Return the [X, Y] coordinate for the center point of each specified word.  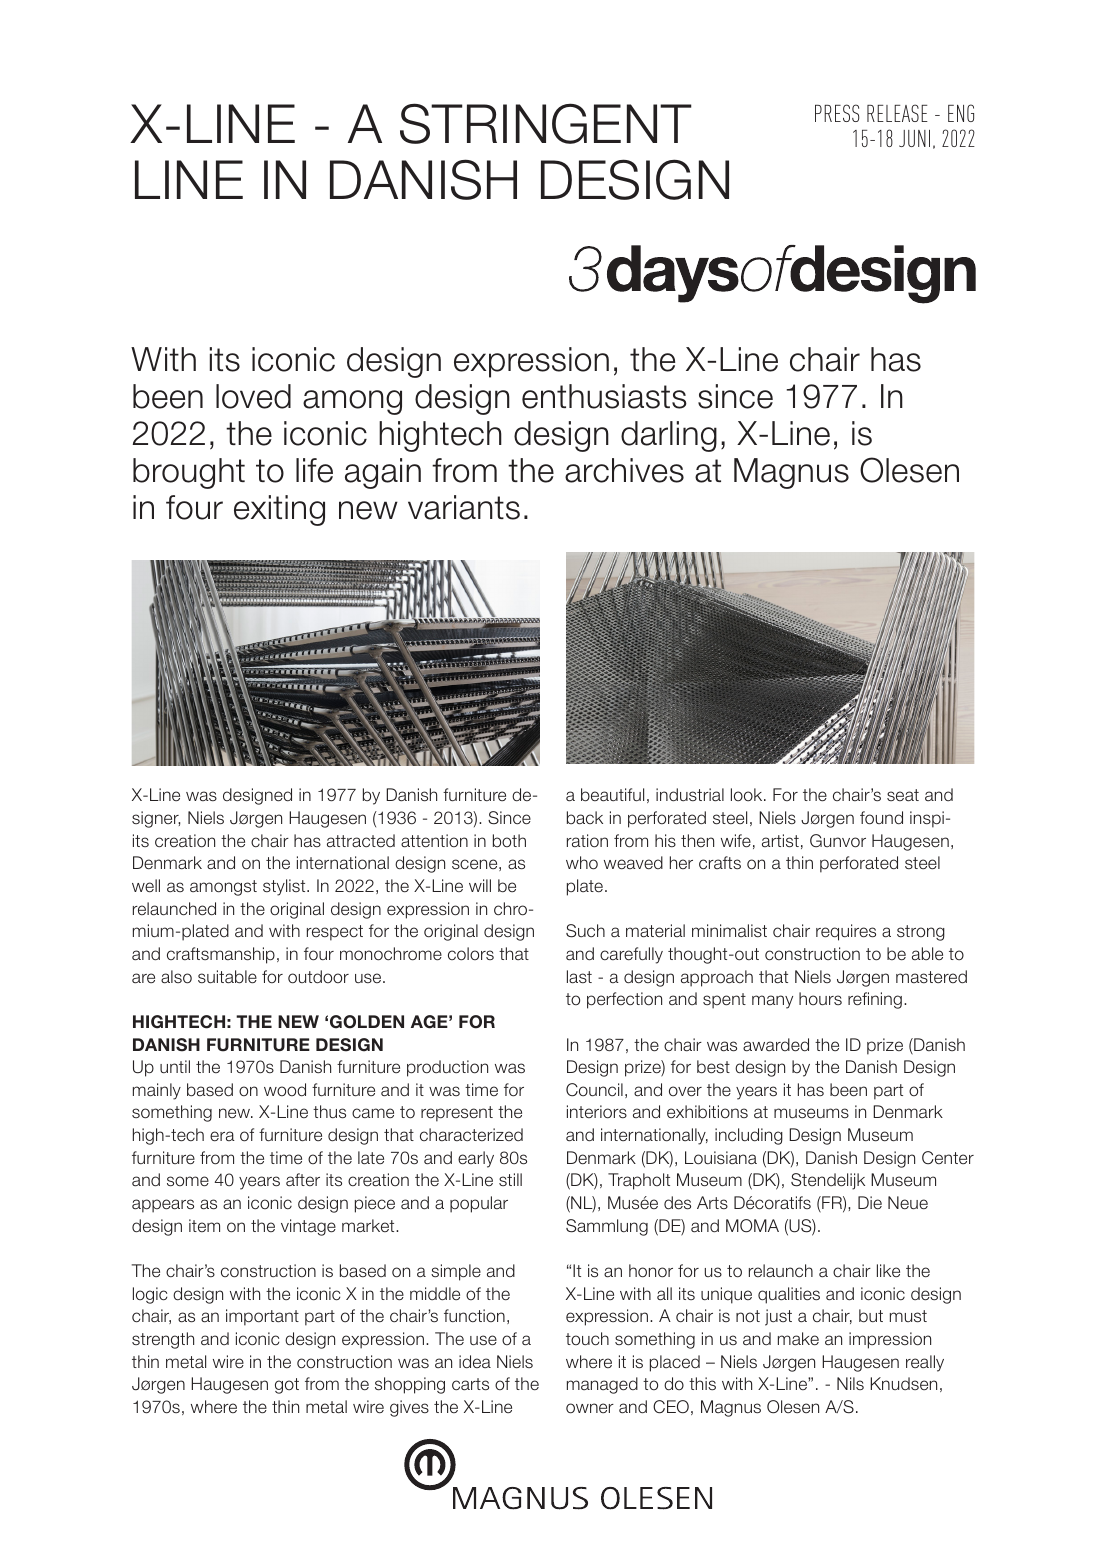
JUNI [914, 138]
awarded [776, 1045]
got [287, 1386]
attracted [361, 841]
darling [669, 436]
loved [253, 396]
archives [624, 470]
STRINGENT [546, 123]
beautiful [612, 795]
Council [594, 1090]
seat [903, 795]
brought [189, 473]
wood [285, 1090]
